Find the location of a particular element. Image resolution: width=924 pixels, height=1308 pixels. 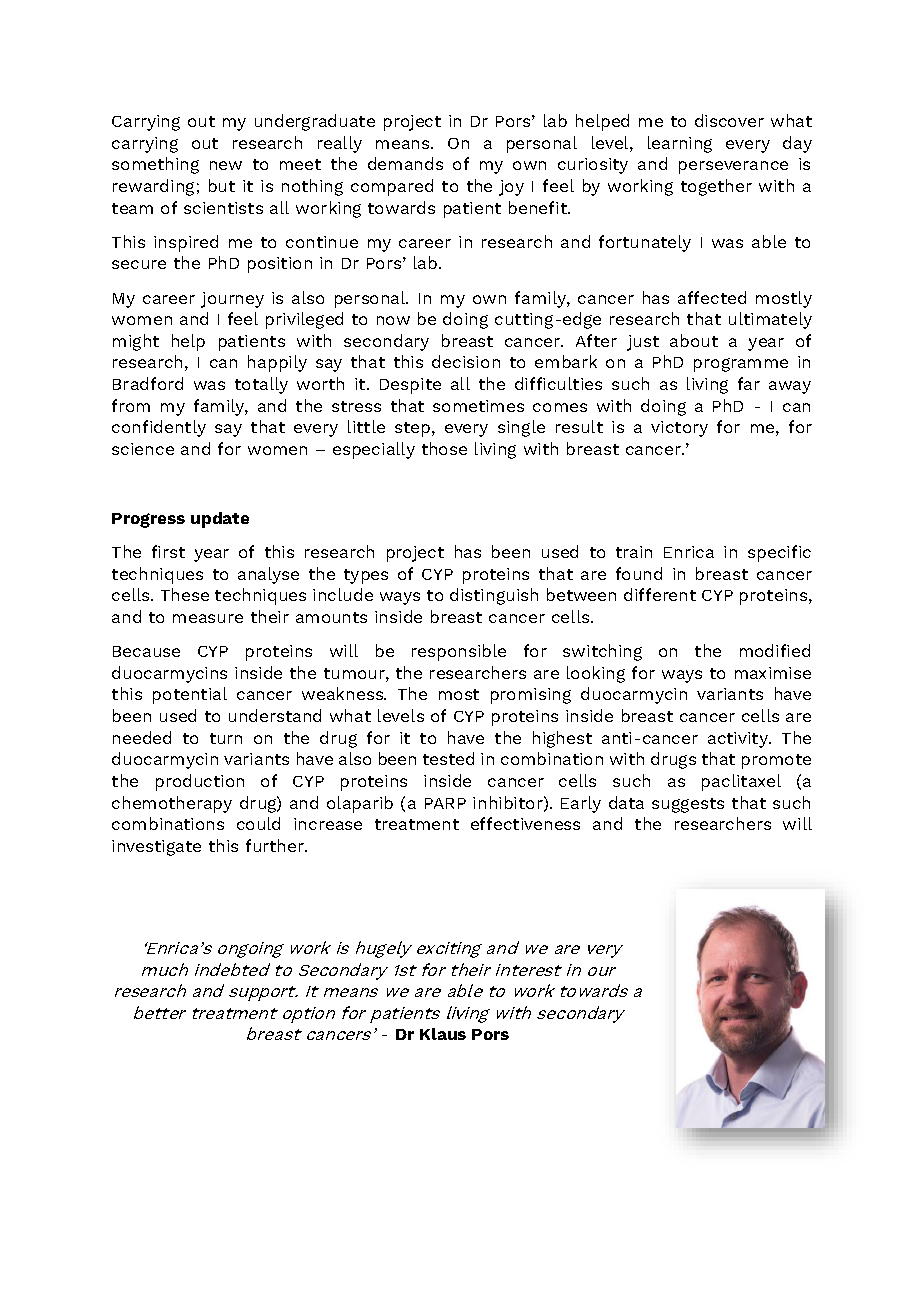

suggests is located at coordinates (688, 805).
